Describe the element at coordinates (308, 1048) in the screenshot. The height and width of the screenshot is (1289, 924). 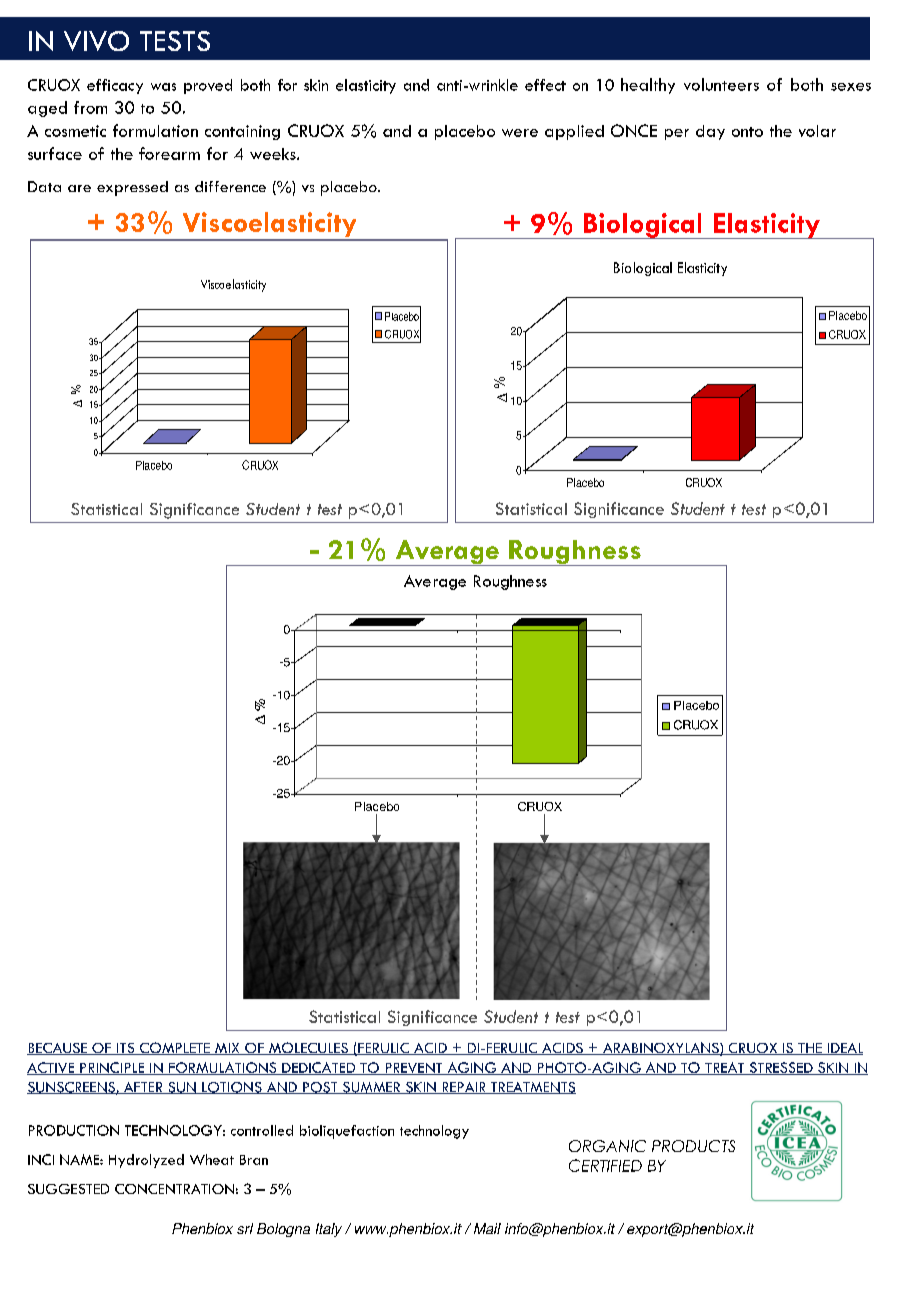
I see `MOLECULES` at that location.
